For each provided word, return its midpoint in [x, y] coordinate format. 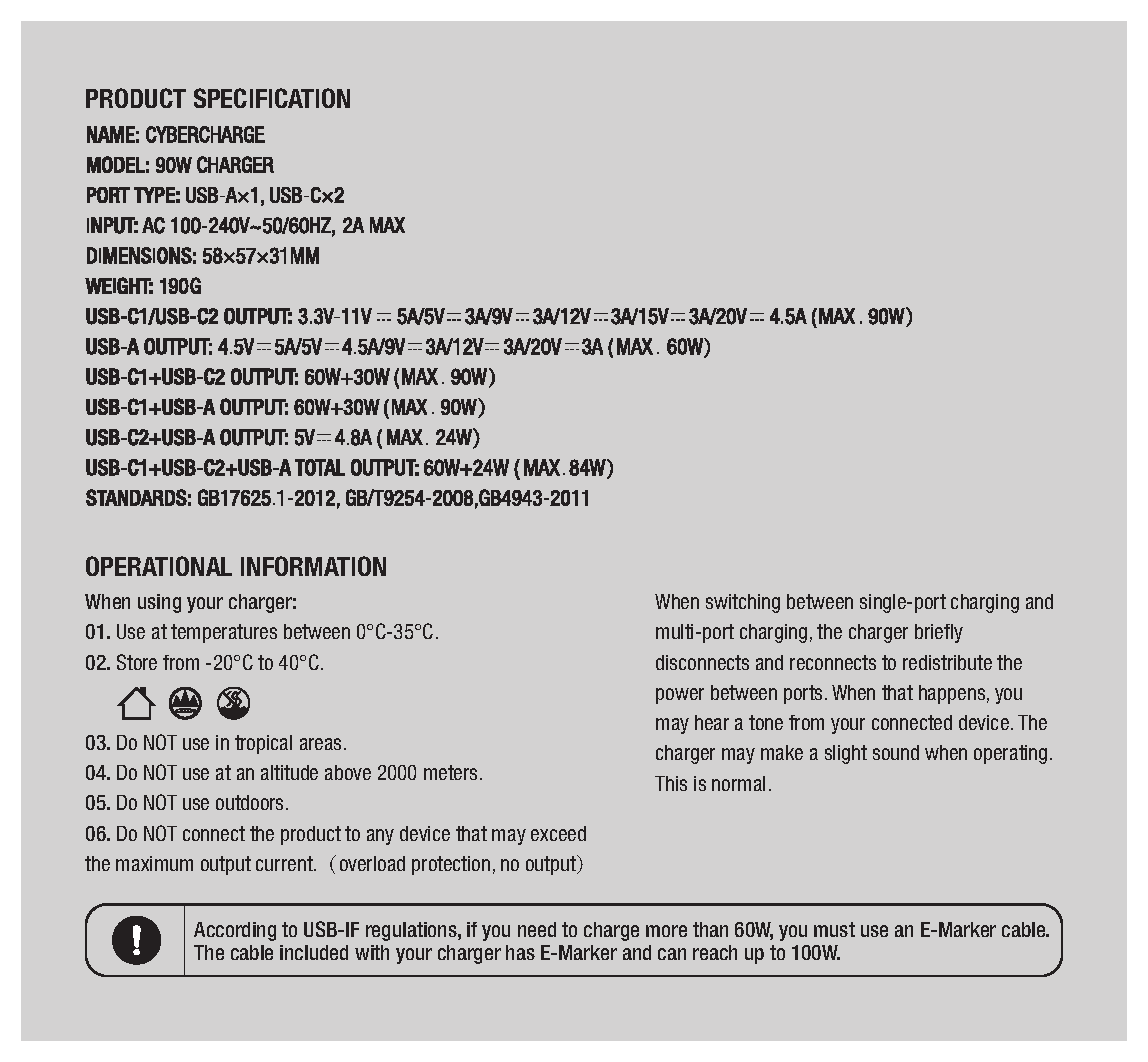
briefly [939, 633]
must [834, 929]
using [159, 603]
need [537, 929]
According [235, 931]
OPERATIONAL [159, 566]
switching [743, 603]
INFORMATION [313, 566]
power [680, 696]
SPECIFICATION [272, 98]
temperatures [224, 633]
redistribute [947, 662]
